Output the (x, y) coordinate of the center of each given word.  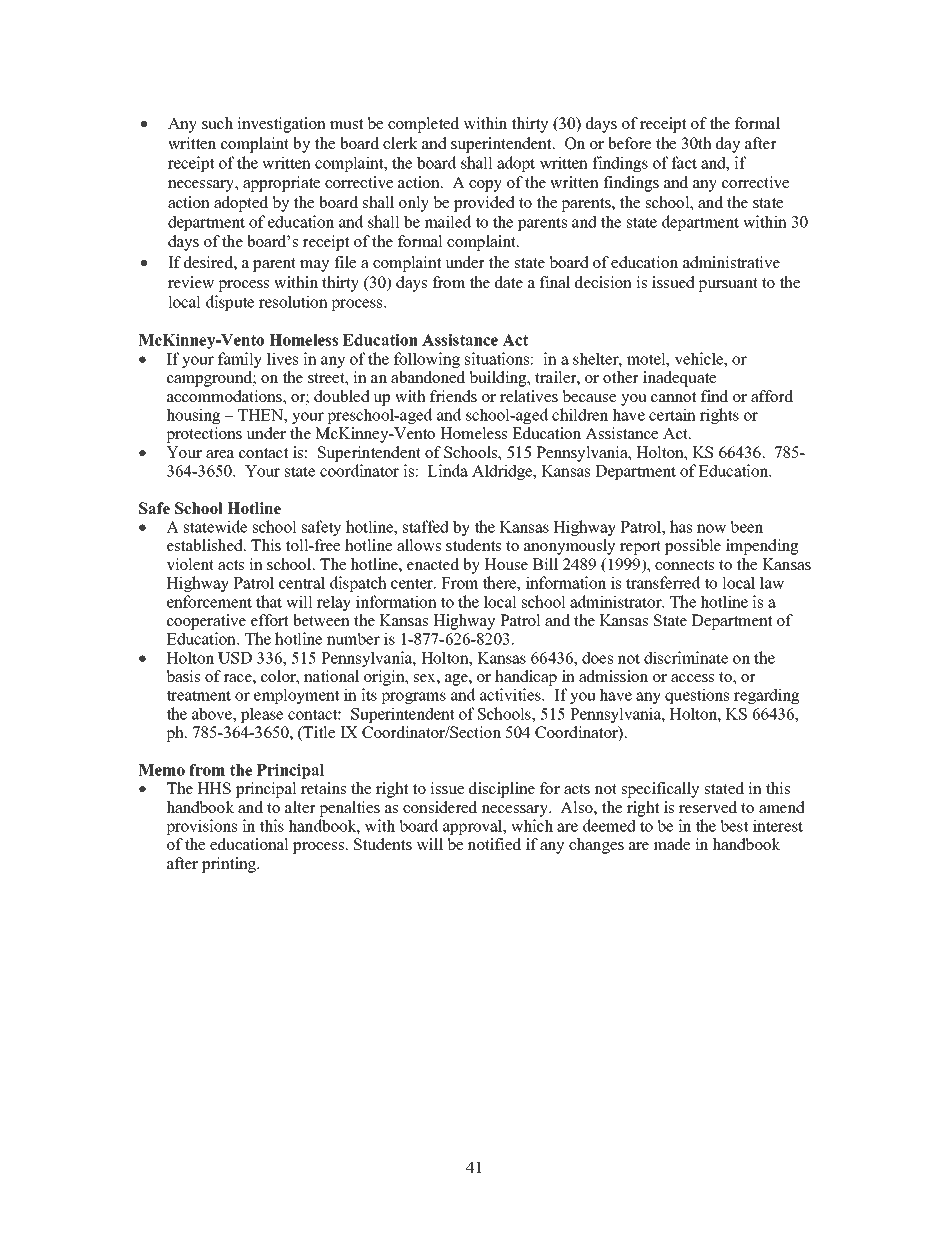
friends (453, 396)
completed (423, 125)
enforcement (209, 601)
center (413, 583)
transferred (663, 582)
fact (684, 162)
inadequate (679, 379)
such (217, 123)
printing (230, 865)
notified (494, 844)
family (240, 360)
